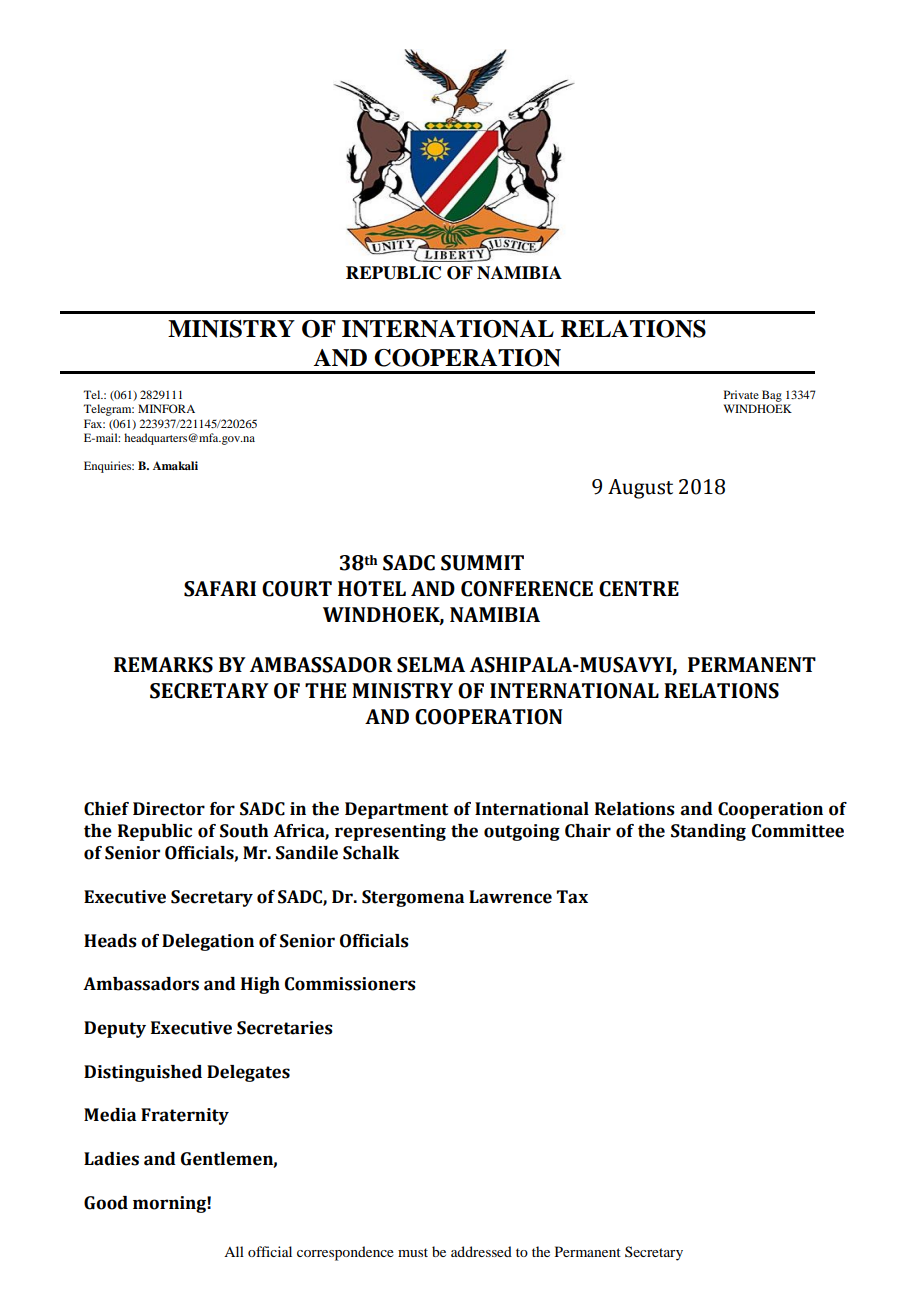  Describe the element at coordinates (208, 942) in the screenshot. I see `Delegation` at that location.
